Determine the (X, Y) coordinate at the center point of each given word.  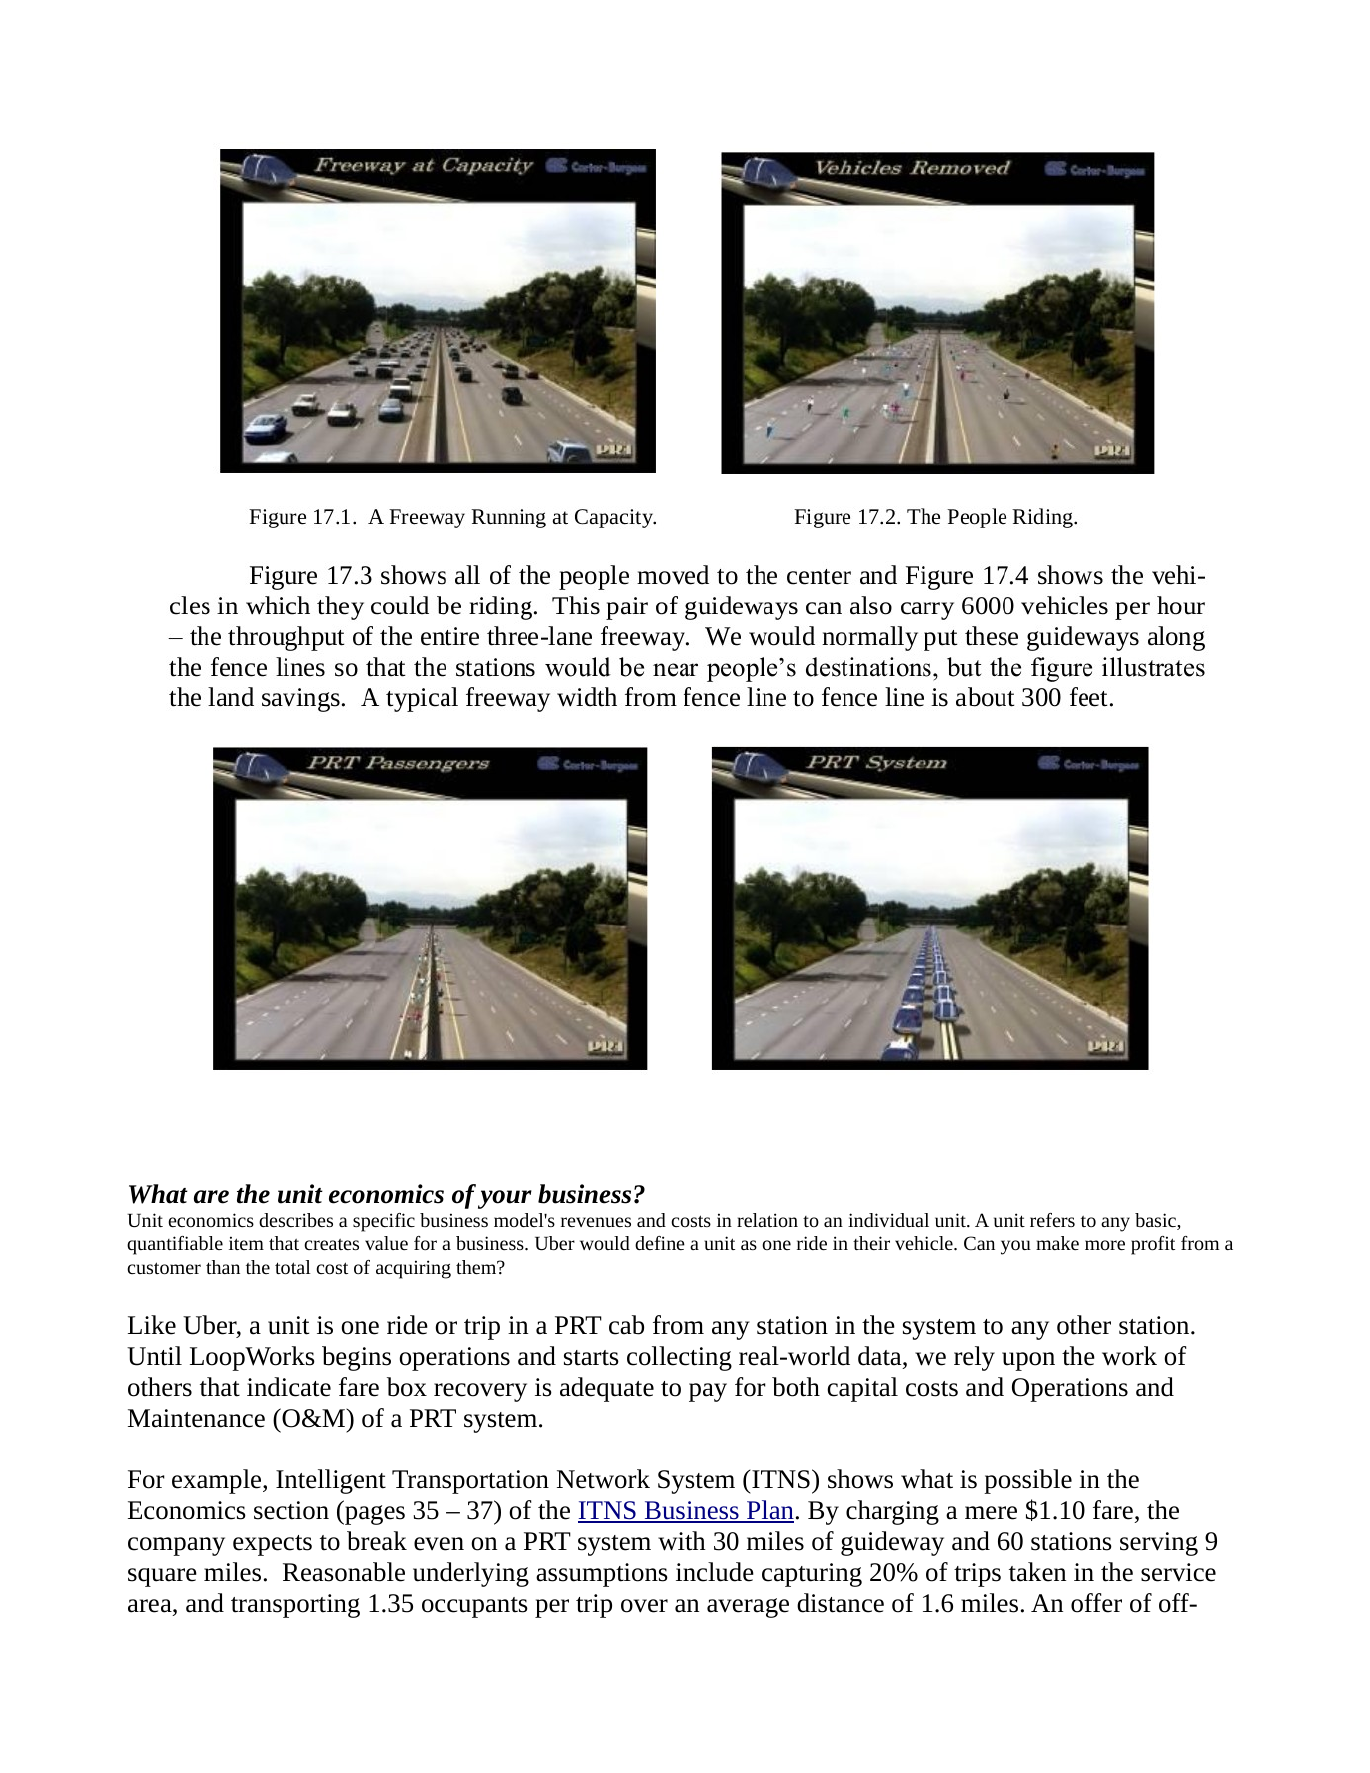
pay (708, 1392)
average (748, 1608)
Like (152, 1325)
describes (296, 1220)
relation (767, 1220)
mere (991, 1513)
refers (1052, 1220)
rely (974, 1358)
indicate (289, 1387)
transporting (295, 1606)
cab (626, 1325)
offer (1096, 1603)
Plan (769, 1511)
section (291, 1510)
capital (862, 1389)
